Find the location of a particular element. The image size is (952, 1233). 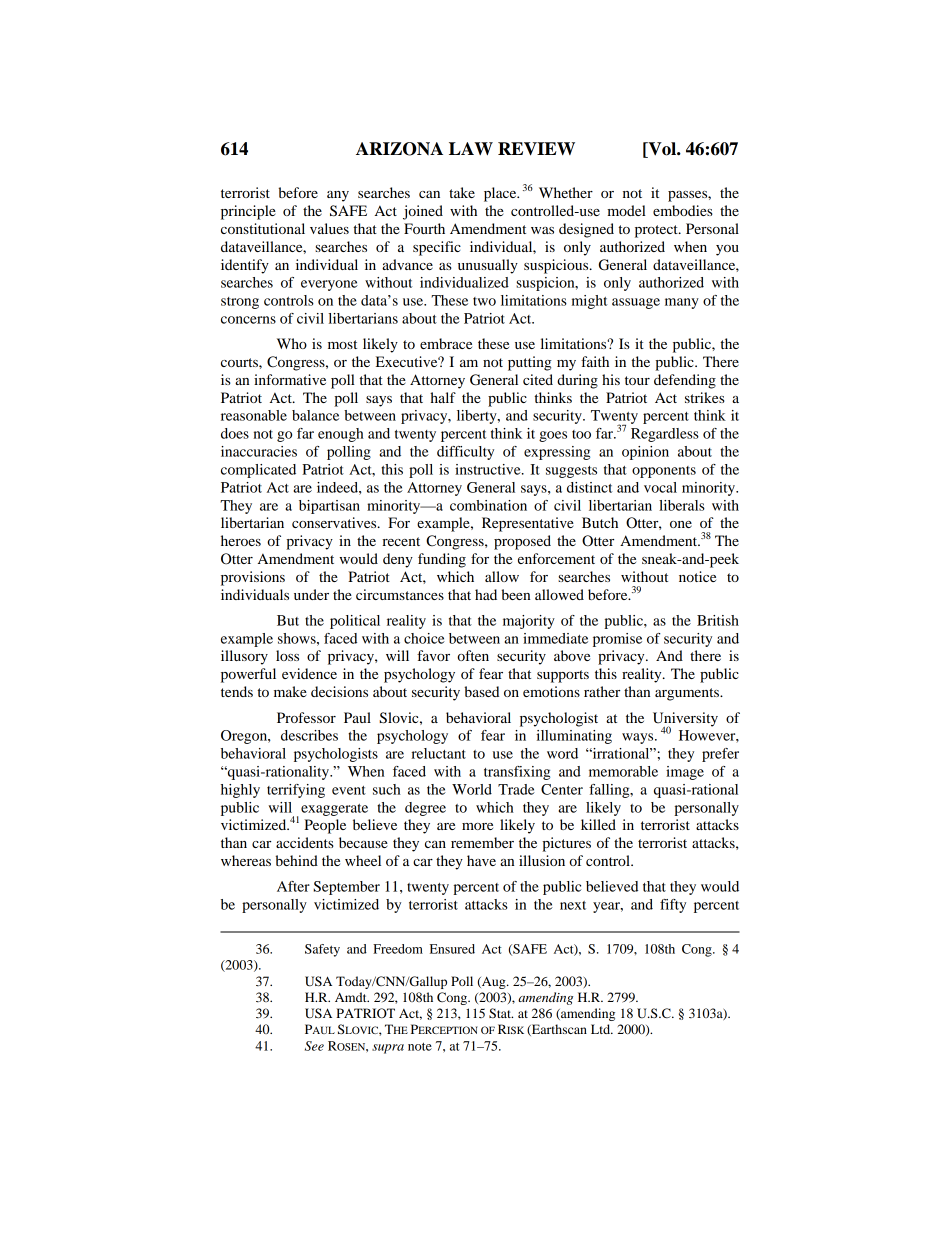

take is located at coordinates (462, 192).
